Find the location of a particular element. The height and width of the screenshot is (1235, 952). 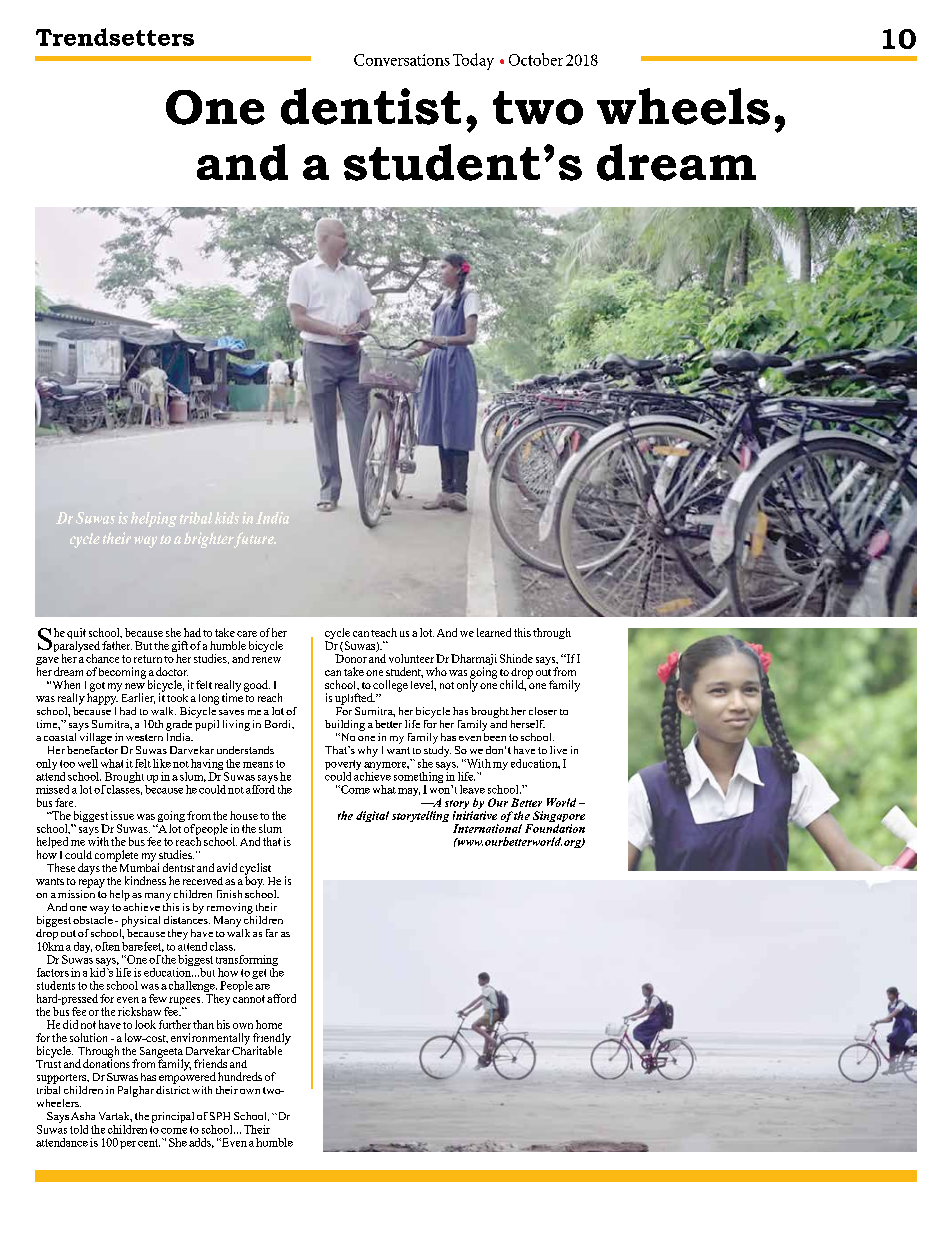

per is located at coordinates (128, 1145).
